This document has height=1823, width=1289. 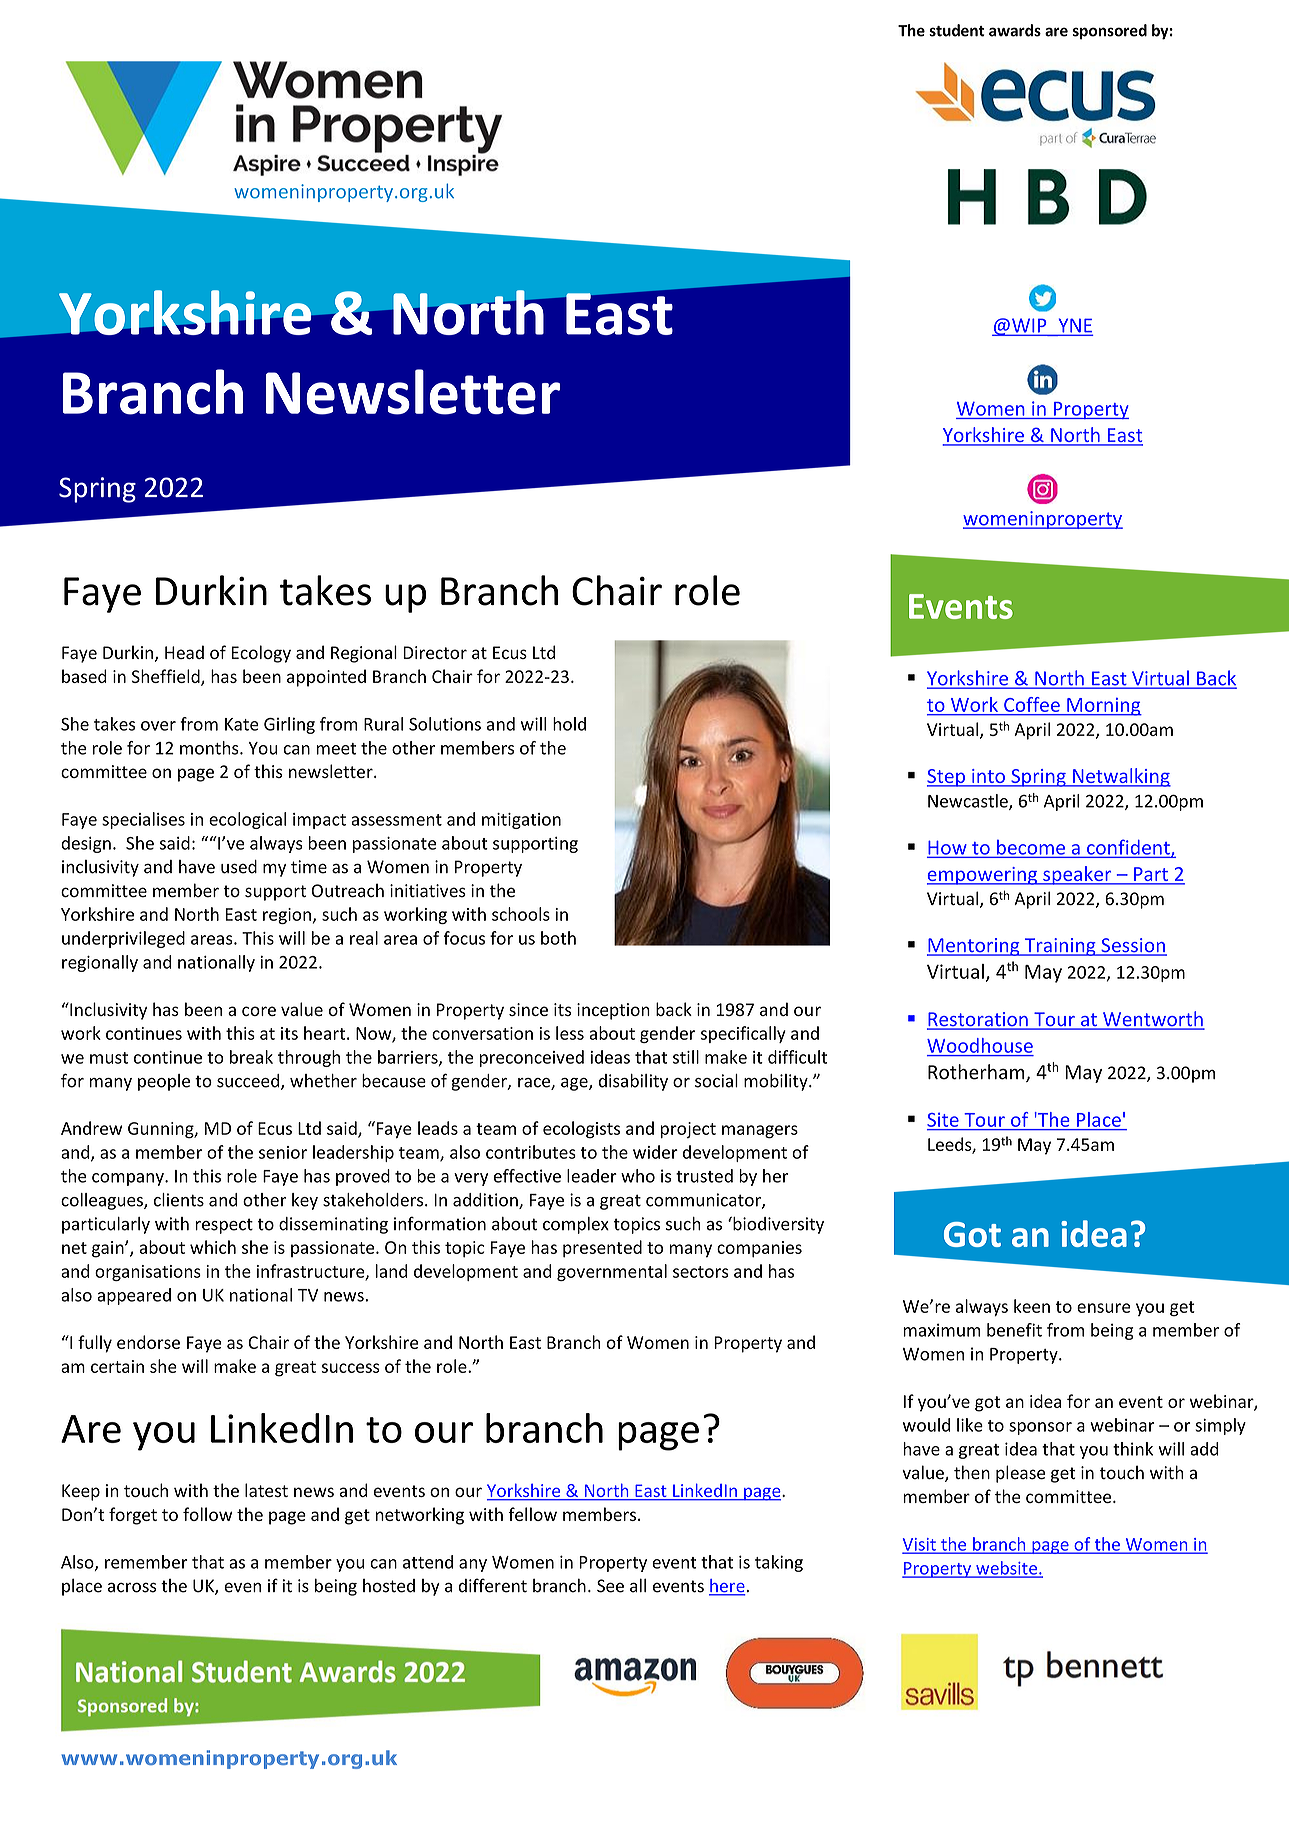 I want to click on core, so click(x=259, y=1011).
